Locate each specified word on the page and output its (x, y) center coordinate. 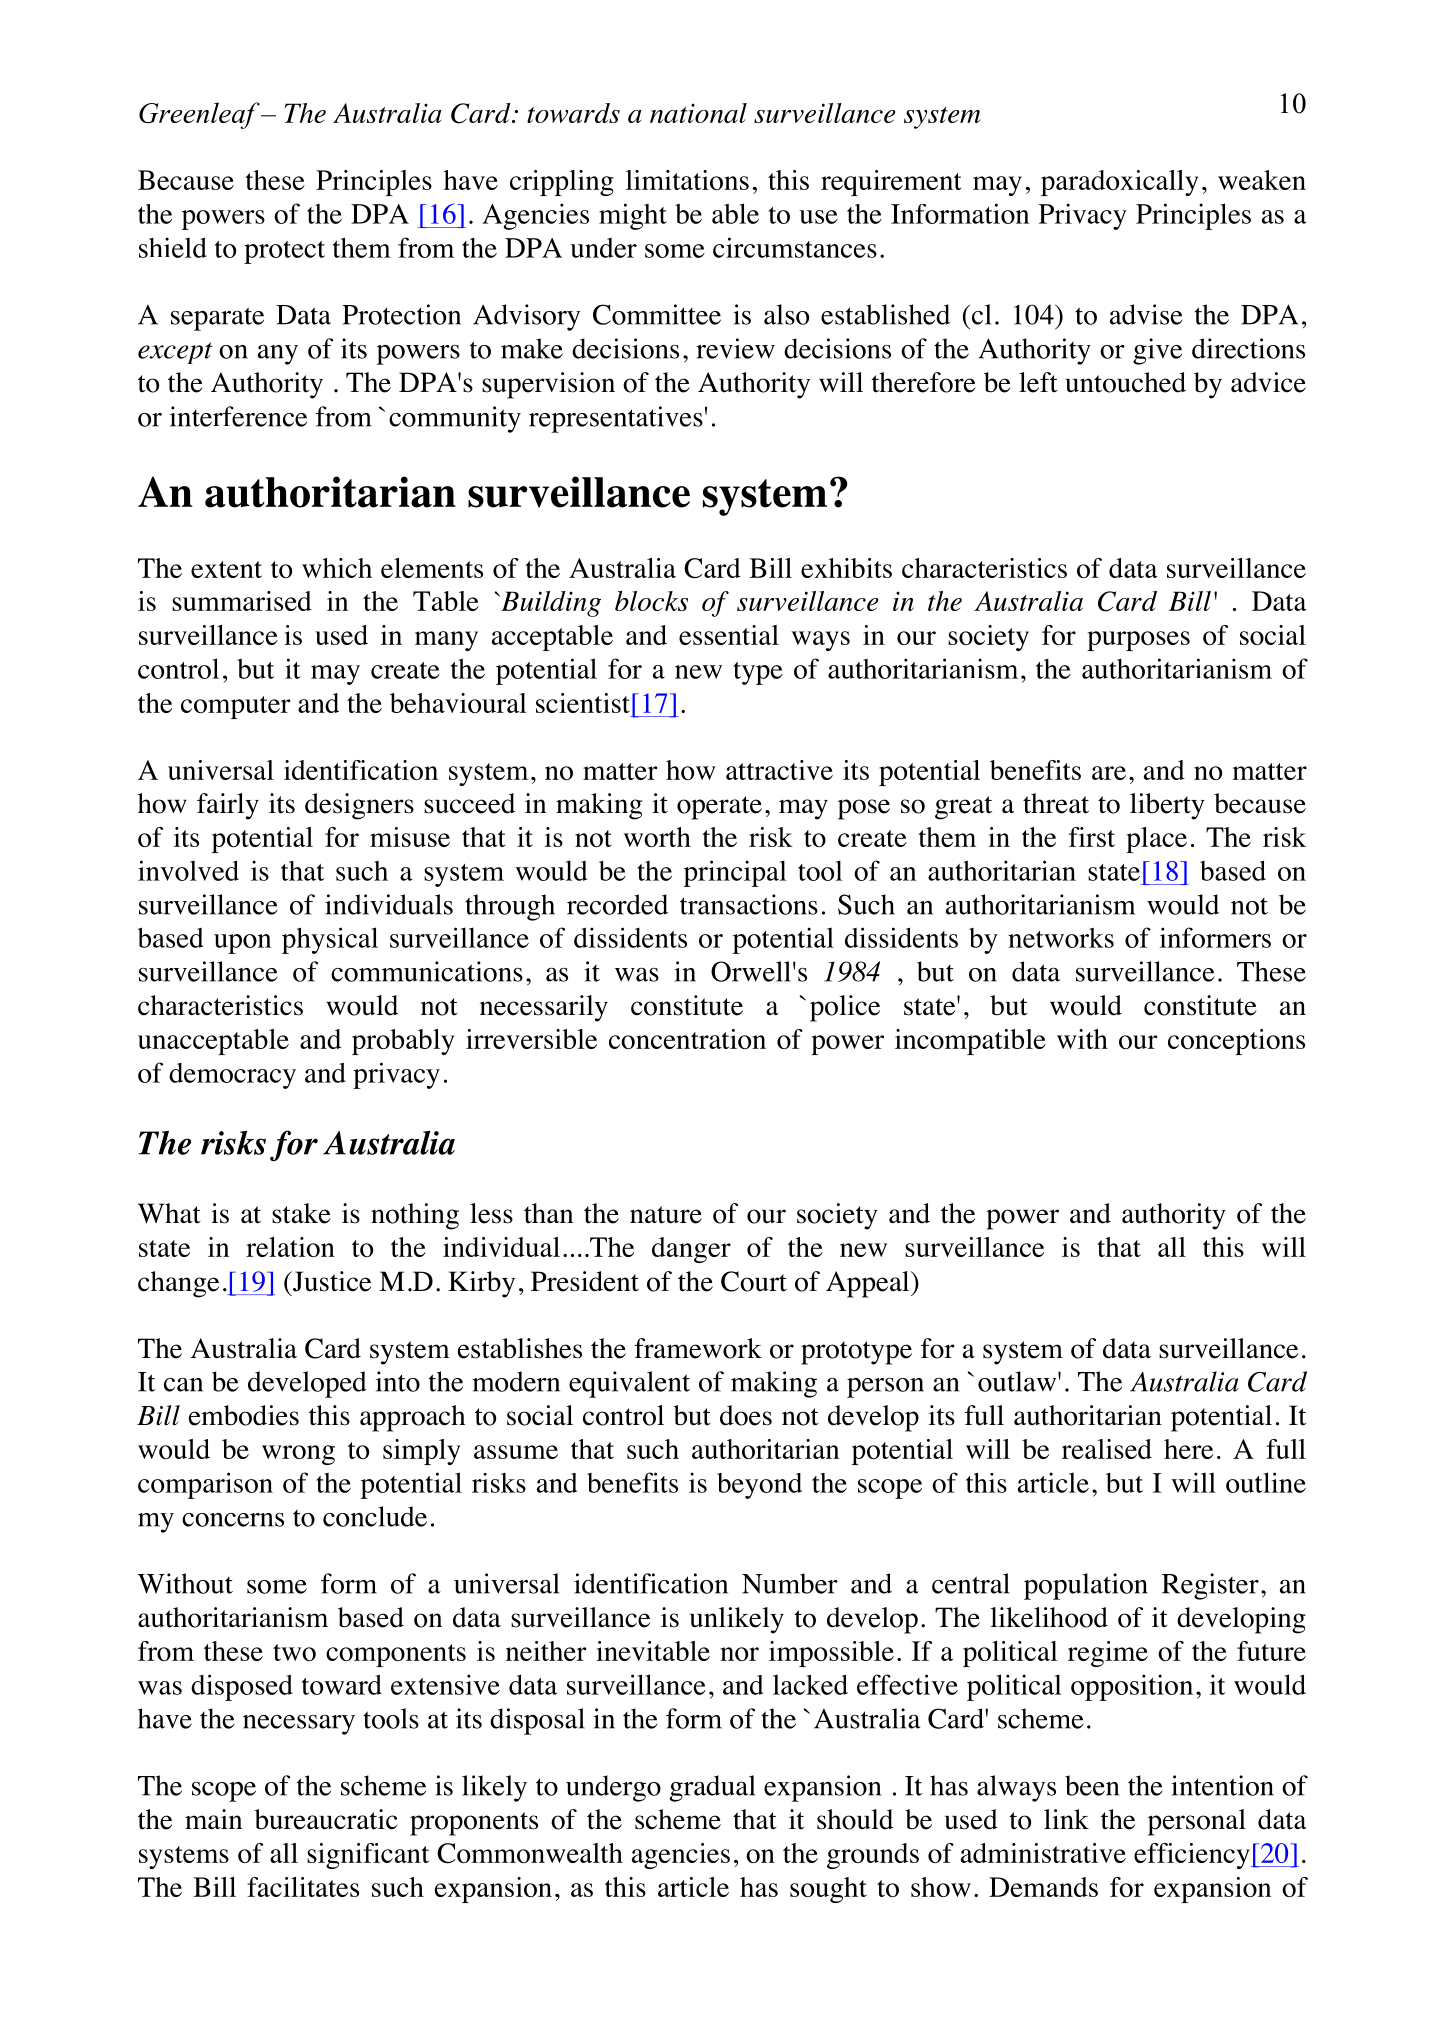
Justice (331, 1281)
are (1109, 773)
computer (236, 707)
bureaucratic (326, 1819)
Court (754, 1281)
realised (1107, 1449)
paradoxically (1119, 183)
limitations (687, 180)
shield (173, 247)
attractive (779, 770)
